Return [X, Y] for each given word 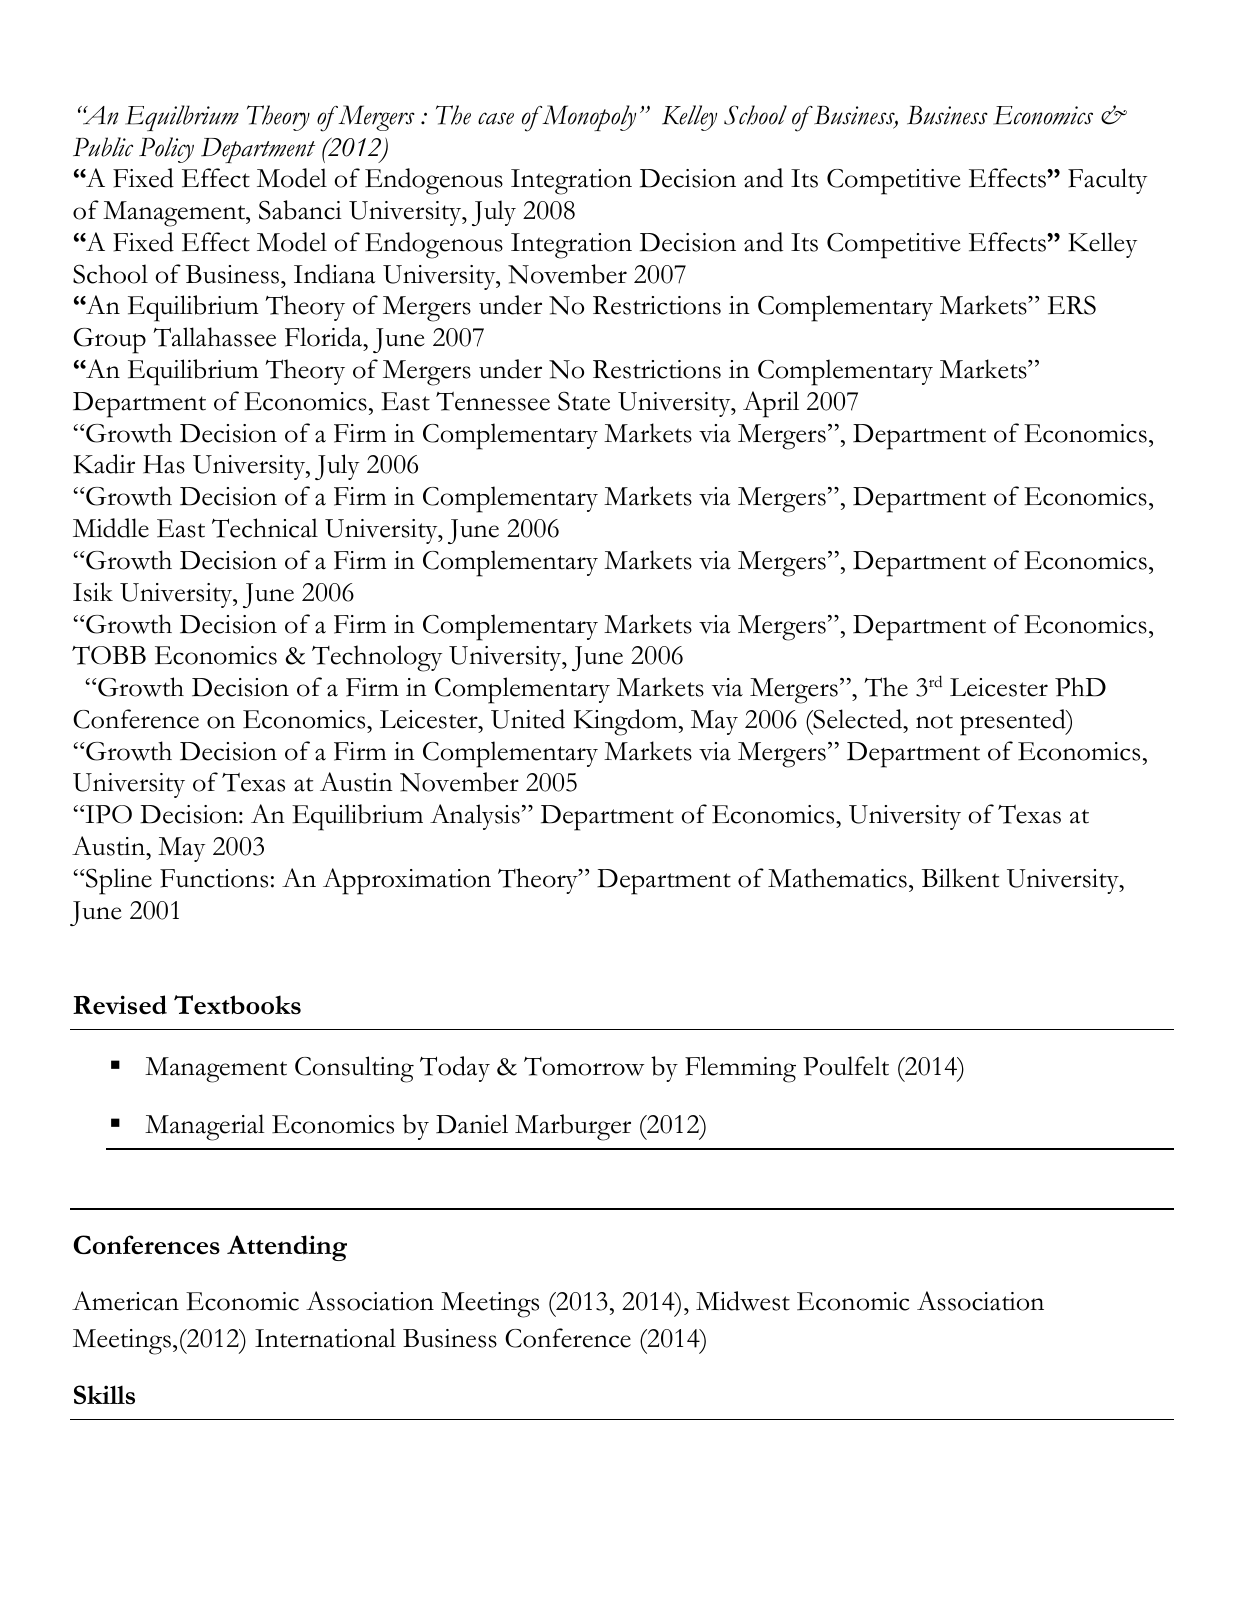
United [528, 719]
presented [1014, 722]
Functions [214, 878]
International [325, 1338]
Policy [166, 150]
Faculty [1107, 181]
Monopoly [589, 118]
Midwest [743, 1301]
